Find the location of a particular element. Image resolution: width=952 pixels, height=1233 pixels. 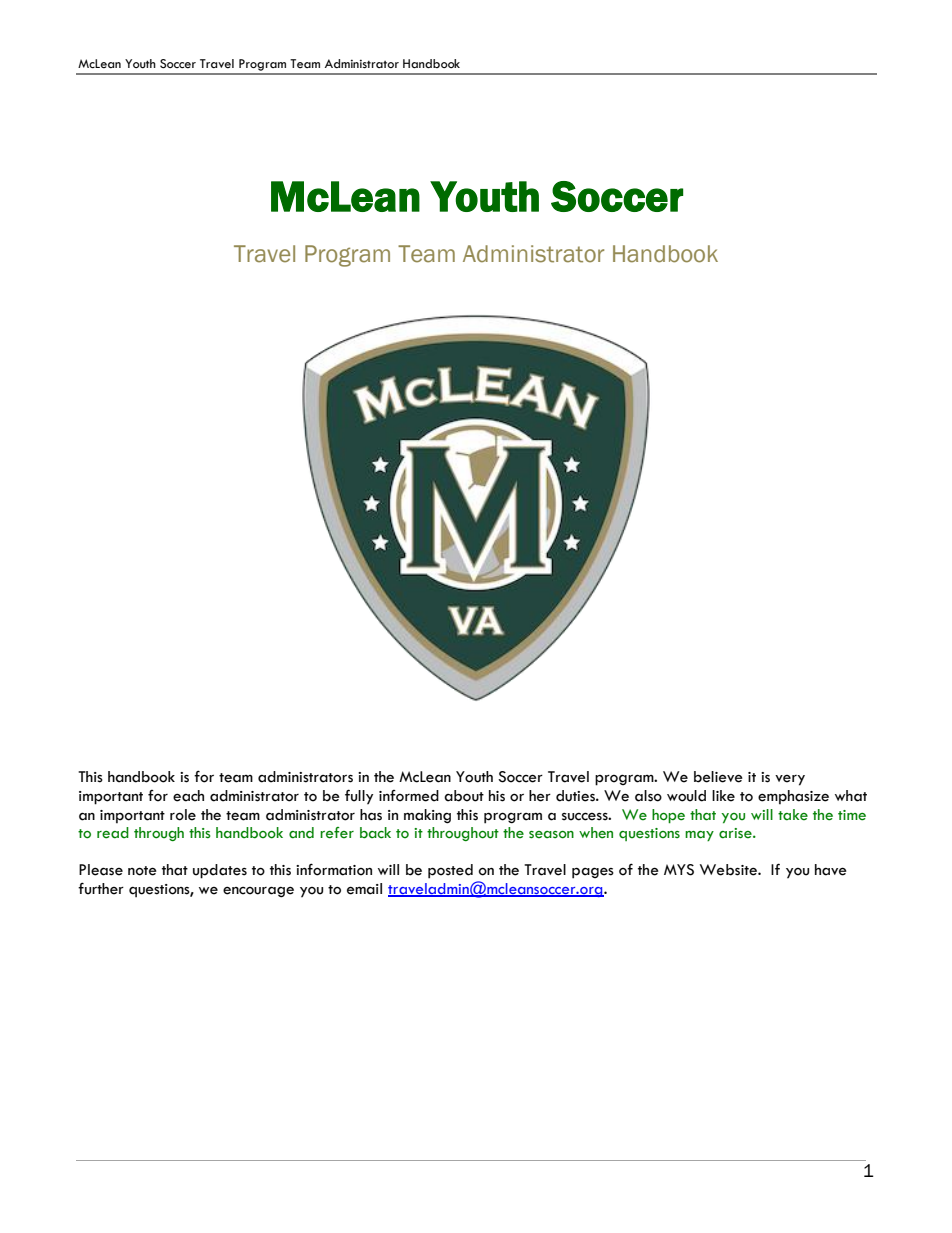

email is located at coordinates (364, 889).
